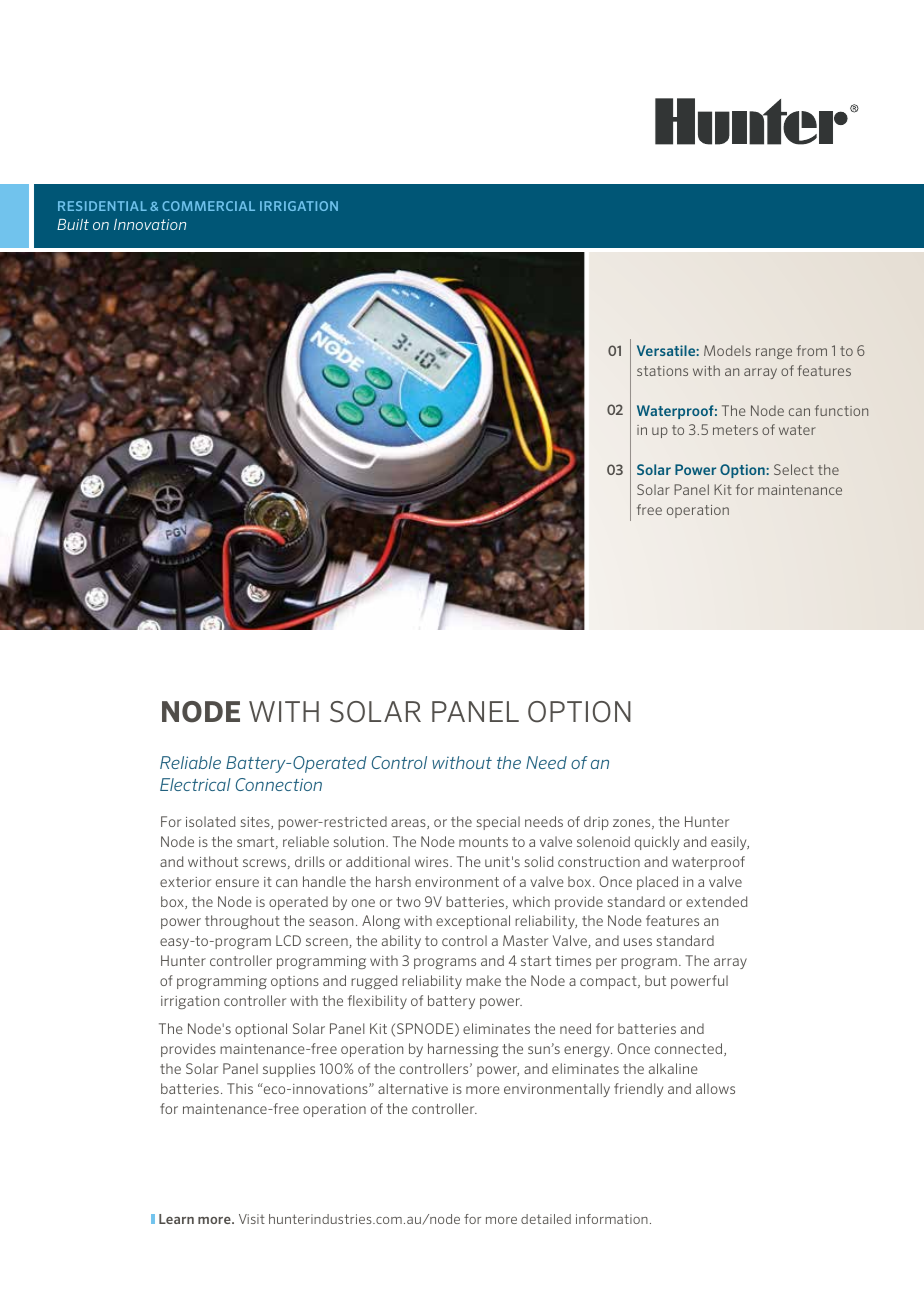  I want to click on Electrical, so click(195, 784).
